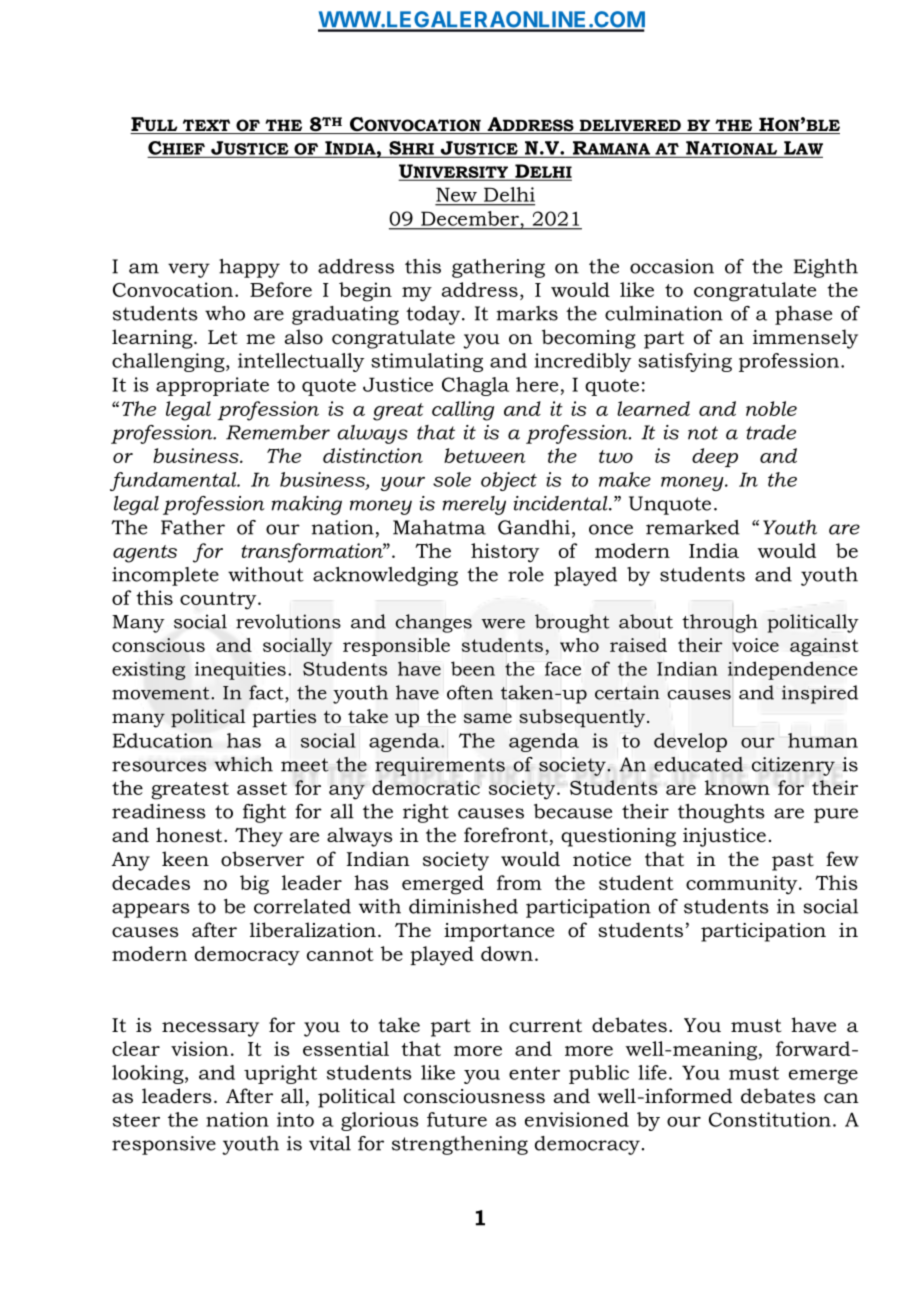 The image size is (924, 1308). Describe the element at coordinates (503, 624) in the document. I see `were` at that location.
